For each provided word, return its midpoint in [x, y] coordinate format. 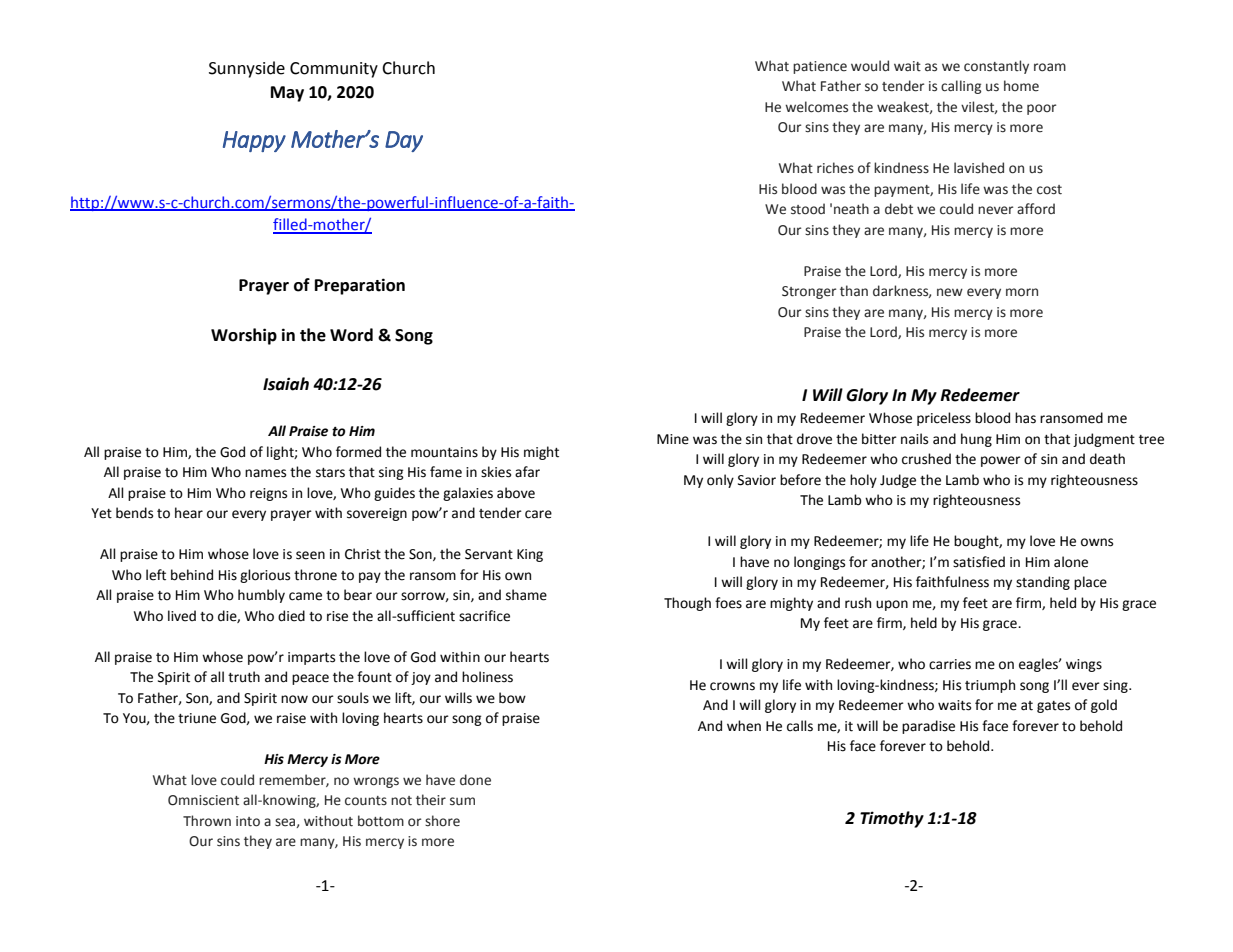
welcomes [816, 107]
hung [976, 440]
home [1021, 86]
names [265, 473]
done [475, 780]
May [287, 94]
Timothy [892, 819]
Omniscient [203, 800]
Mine [673, 439]
